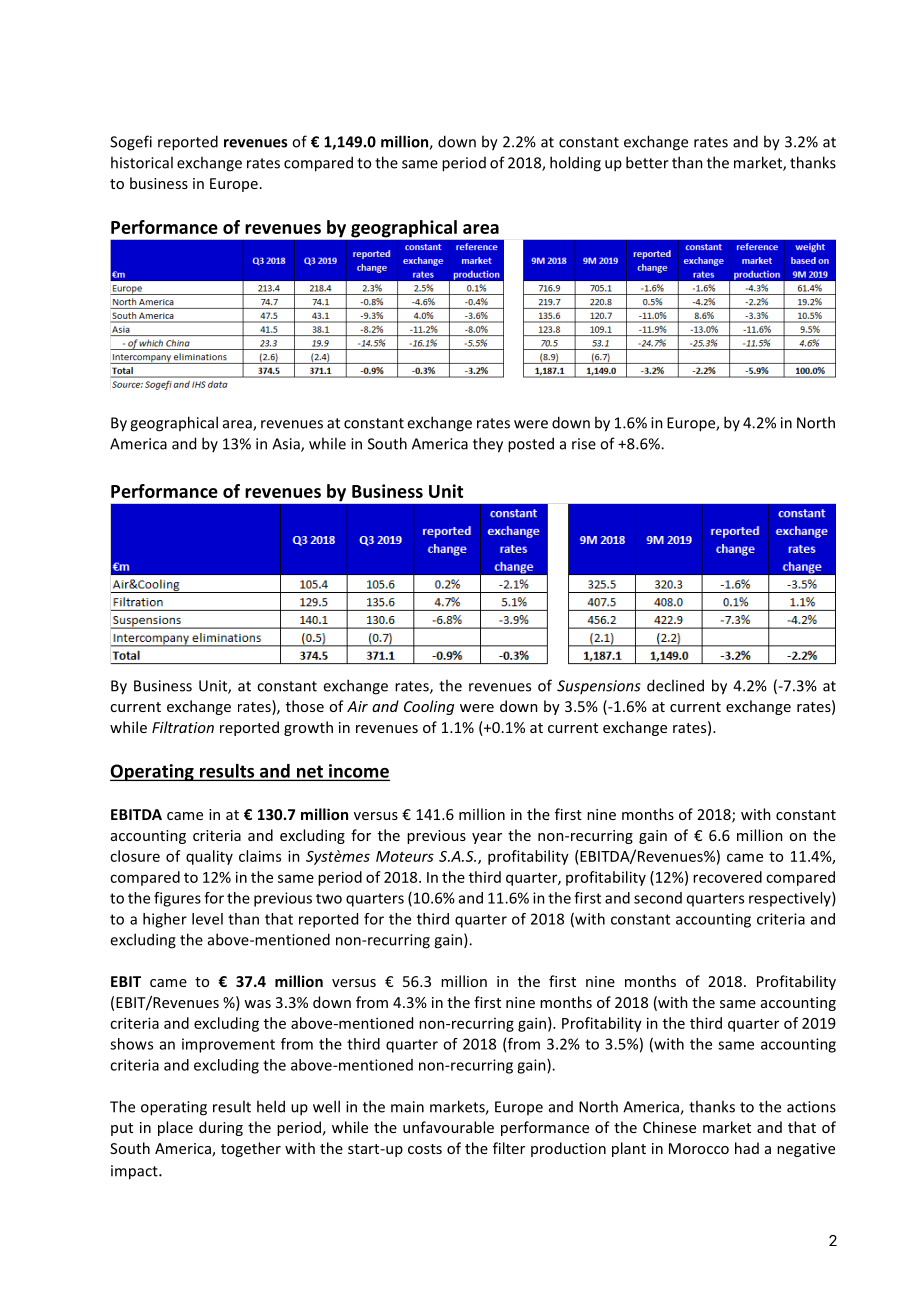  I want to click on unfavourable, so click(448, 1127).
